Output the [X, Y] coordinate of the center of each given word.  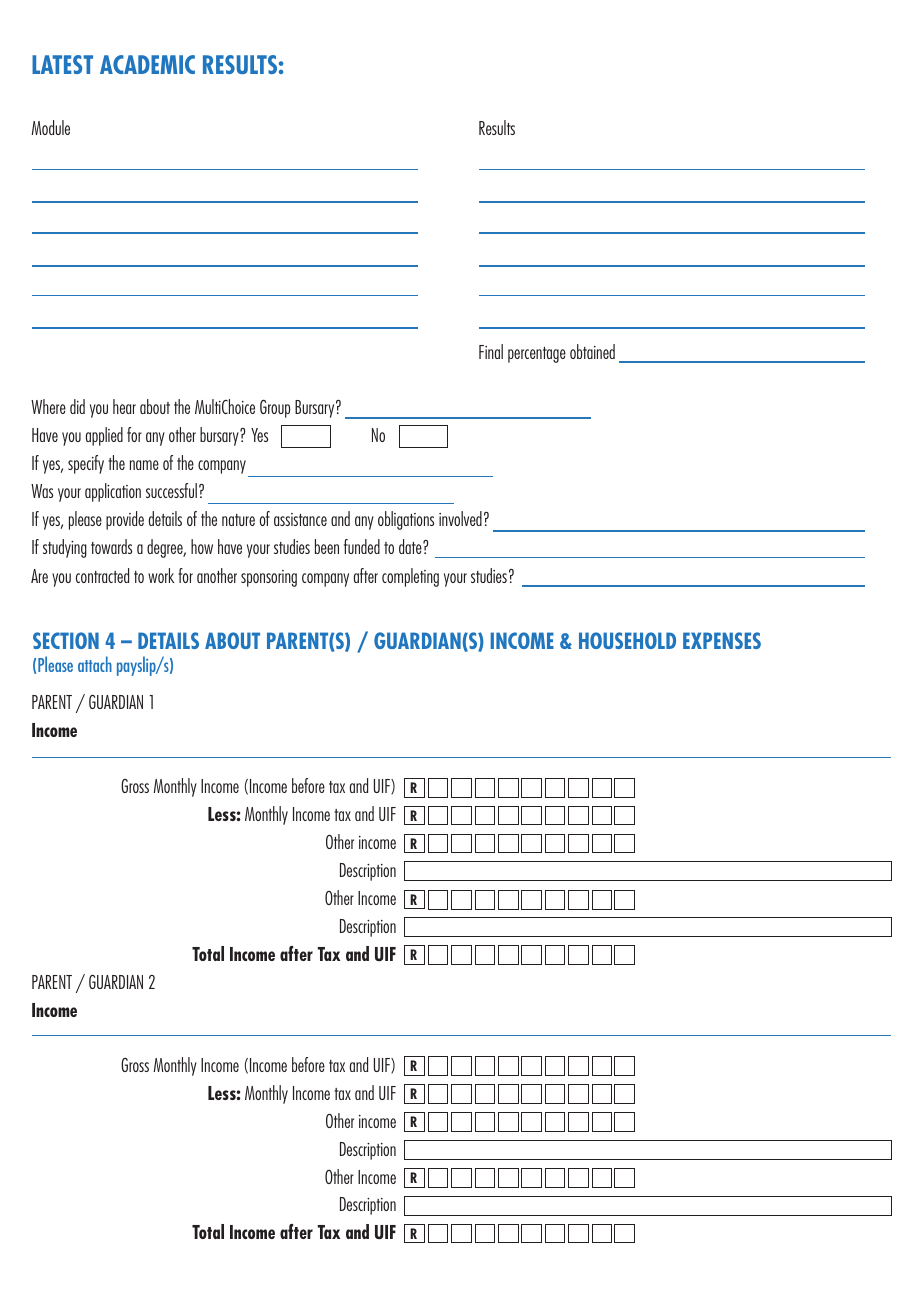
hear [124, 406]
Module [50, 127]
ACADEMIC [147, 64]
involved [460, 518]
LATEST [62, 64]
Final [491, 351]
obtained [592, 351]
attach [95, 664]
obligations [406, 520]
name [144, 465]
